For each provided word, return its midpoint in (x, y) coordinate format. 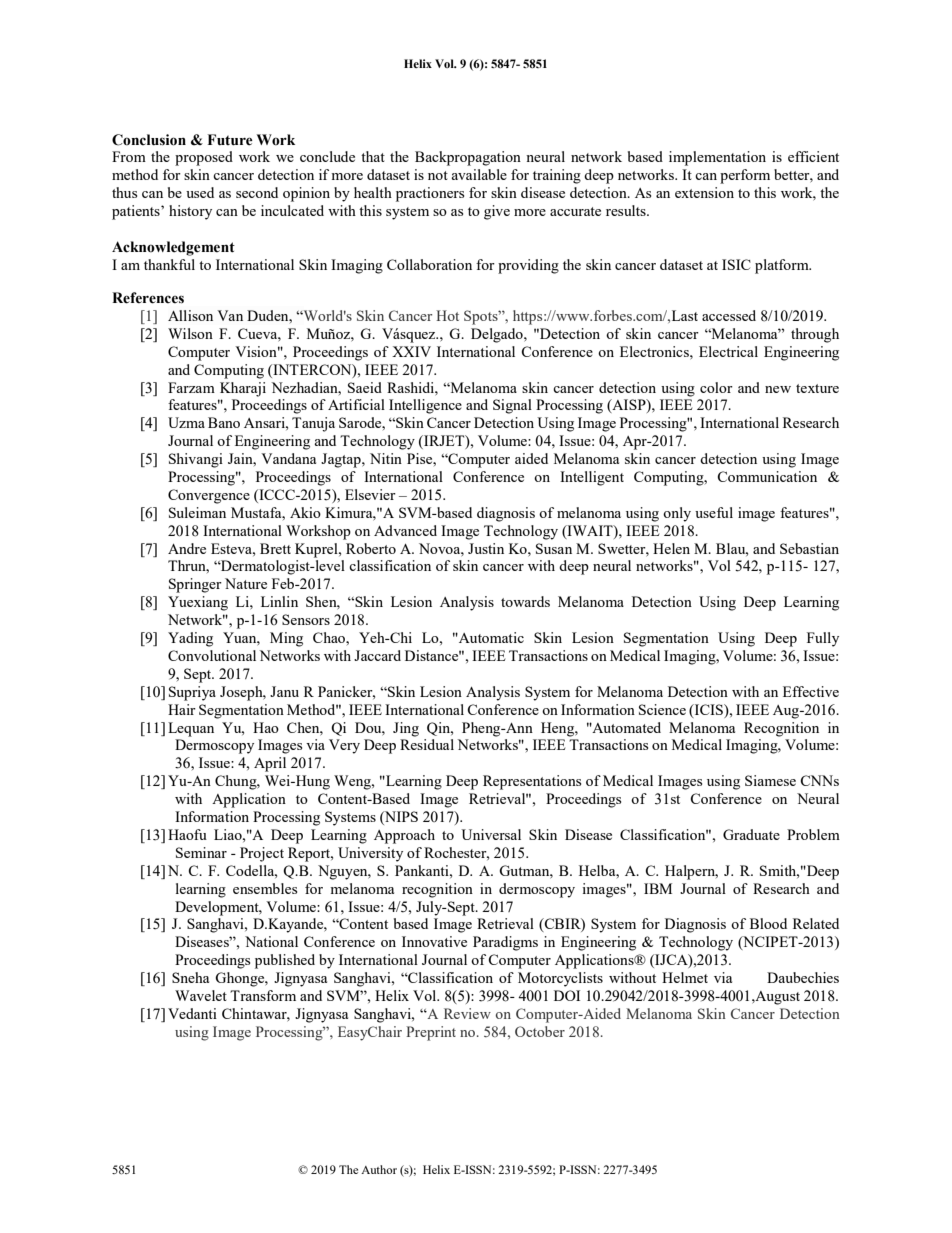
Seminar (201, 852)
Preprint (431, 1033)
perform (745, 176)
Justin (486, 548)
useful (714, 512)
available (479, 174)
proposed (204, 158)
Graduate (751, 834)
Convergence (209, 496)
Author (379, 1169)
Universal (491, 834)
